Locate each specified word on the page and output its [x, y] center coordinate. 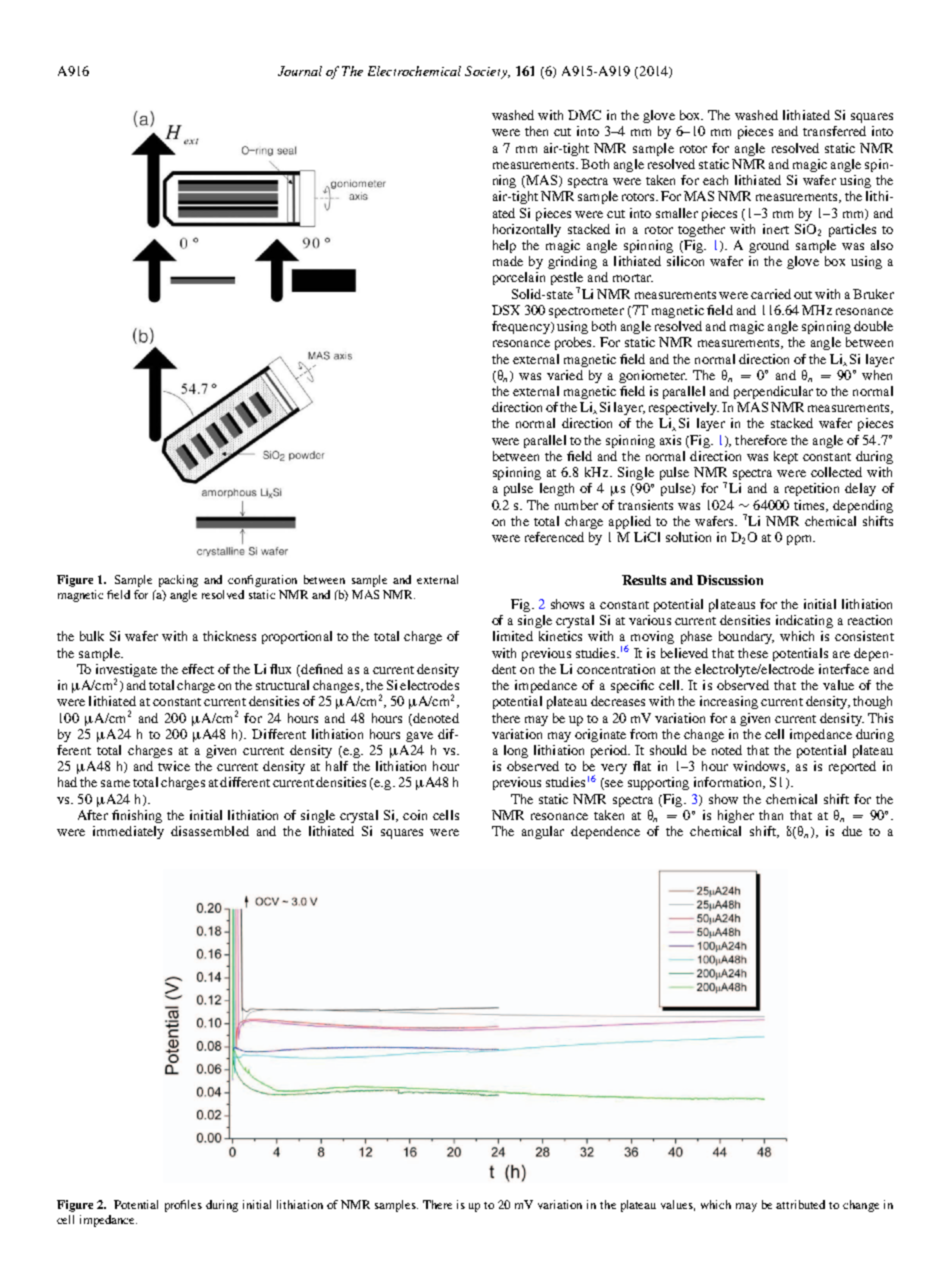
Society [487, 72]
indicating [804, 621]
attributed [800, 1204]
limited [513, 636]
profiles [183, 1206]
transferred [834, 131]
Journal [300, 71]
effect [198, 669]
